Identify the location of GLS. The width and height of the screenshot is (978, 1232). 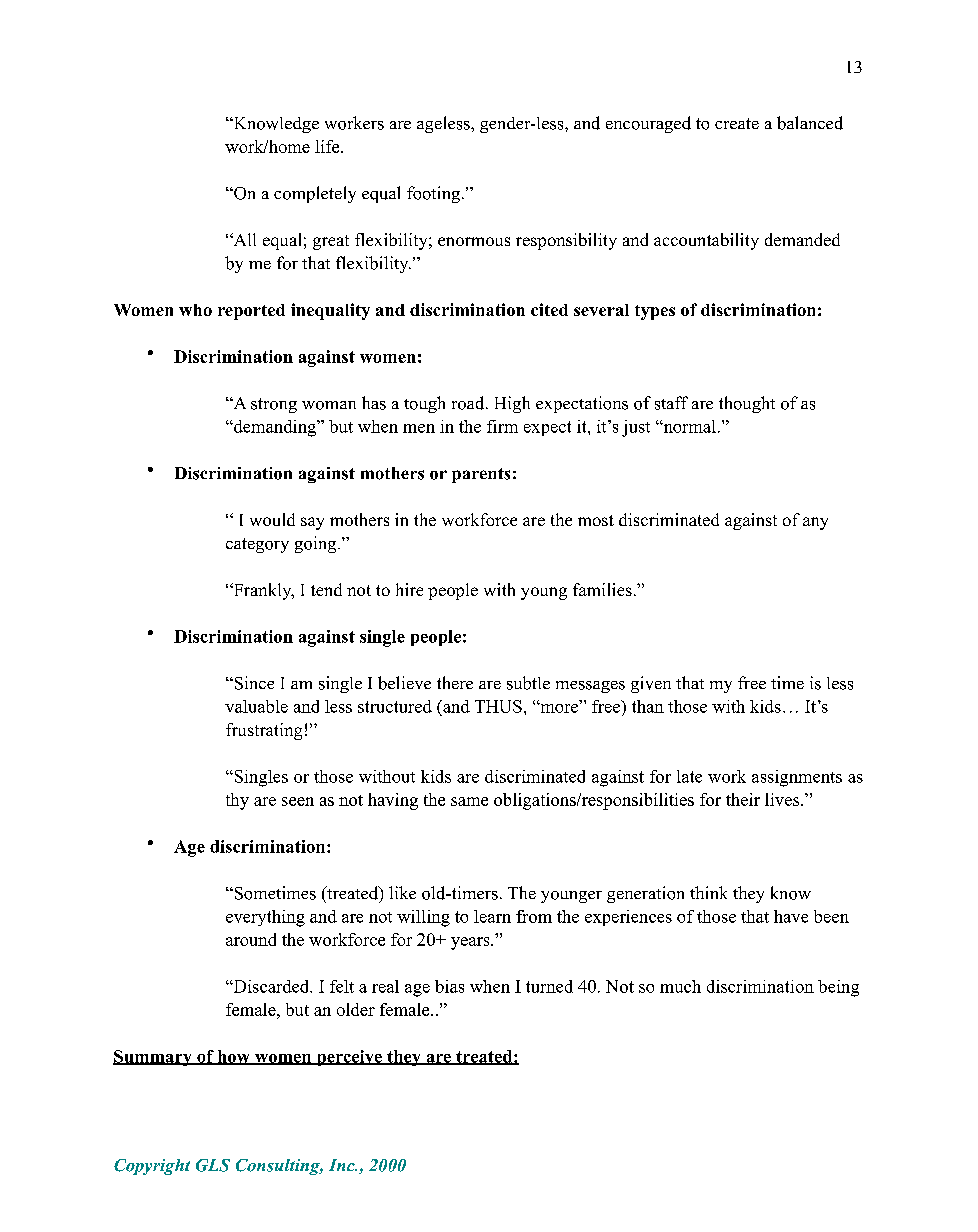
(213, 1165).
